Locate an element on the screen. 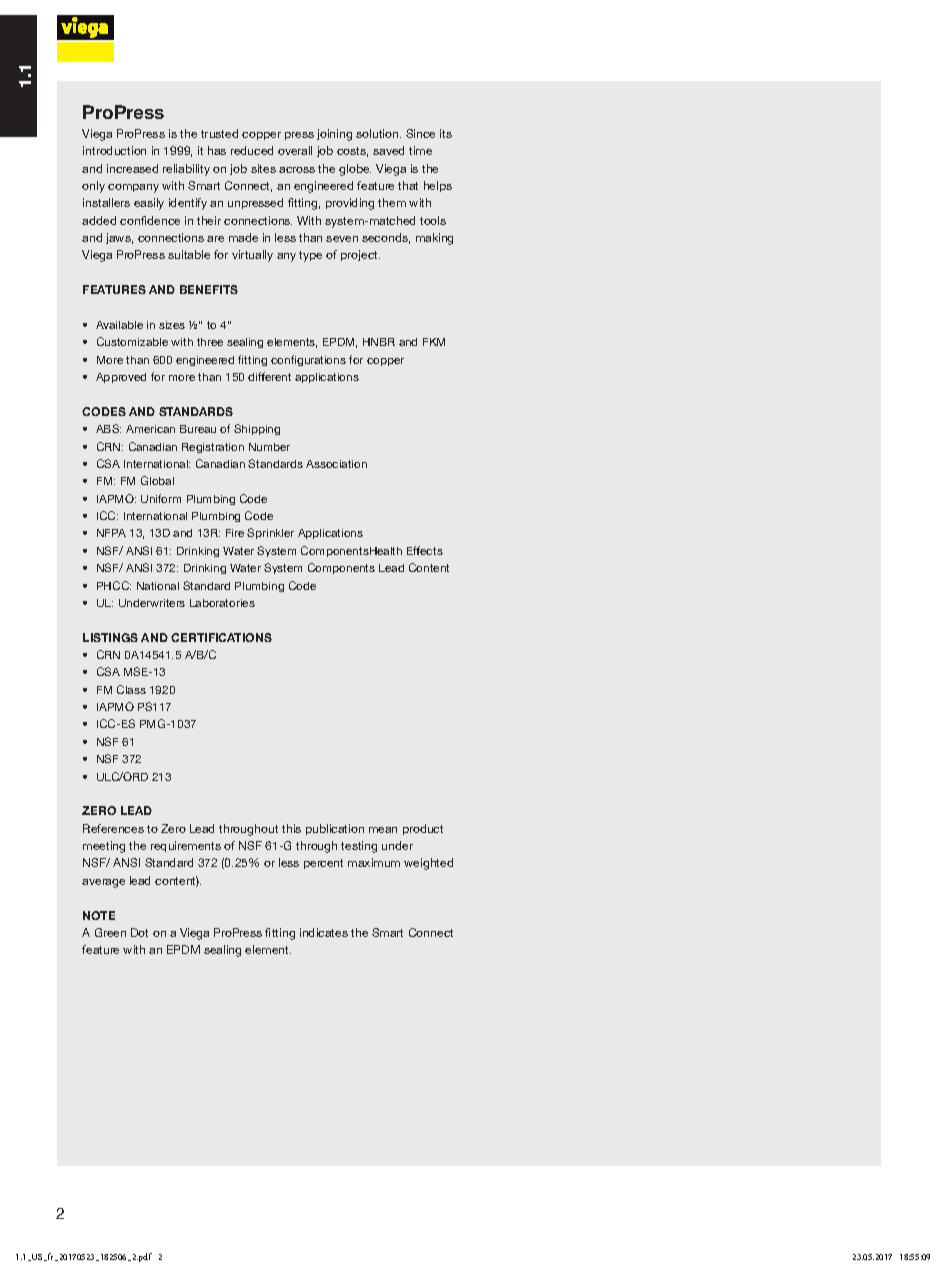  Shipping is located at coordinates (257, 429).
